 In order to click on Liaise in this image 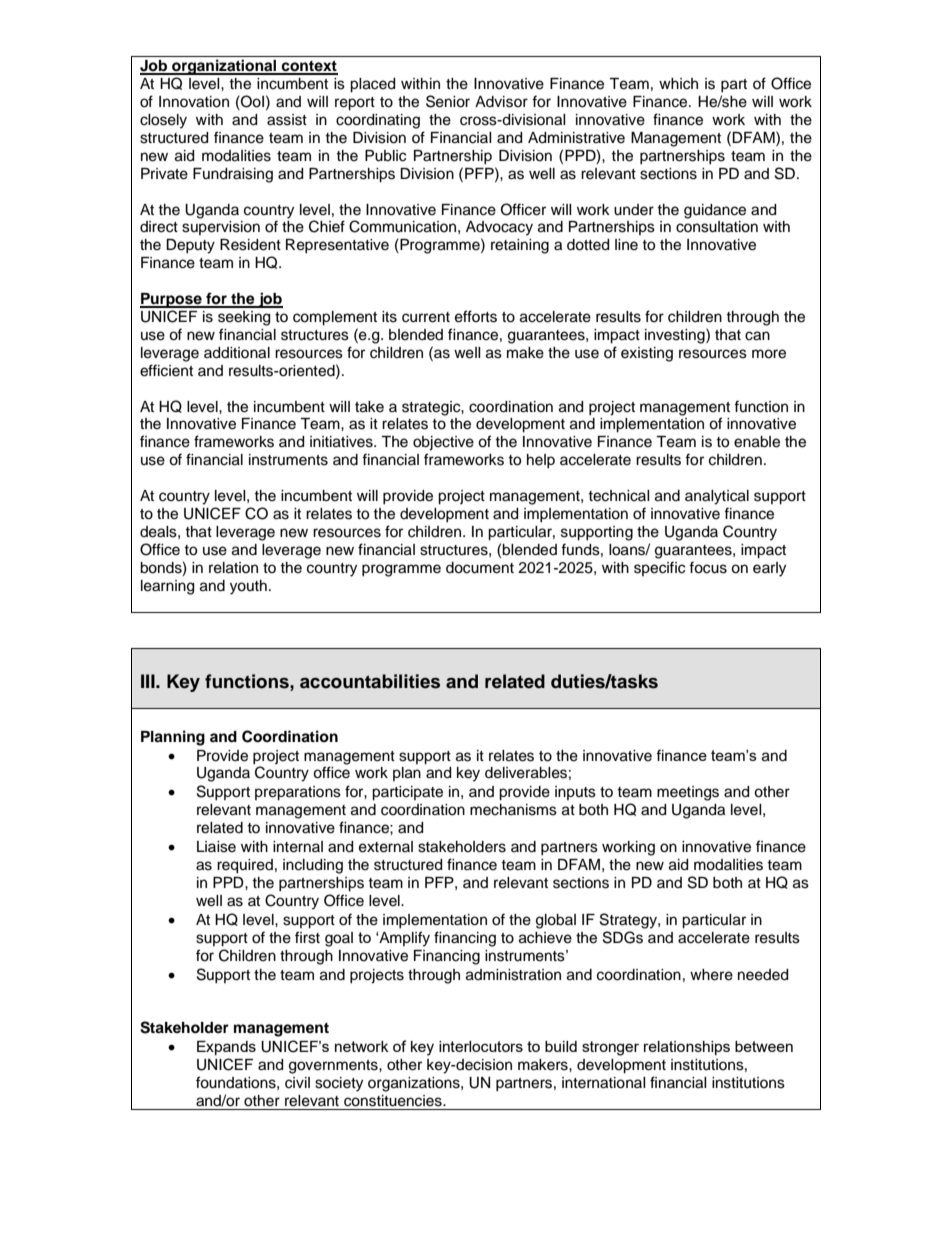, I will do `click(216, 847)`.
